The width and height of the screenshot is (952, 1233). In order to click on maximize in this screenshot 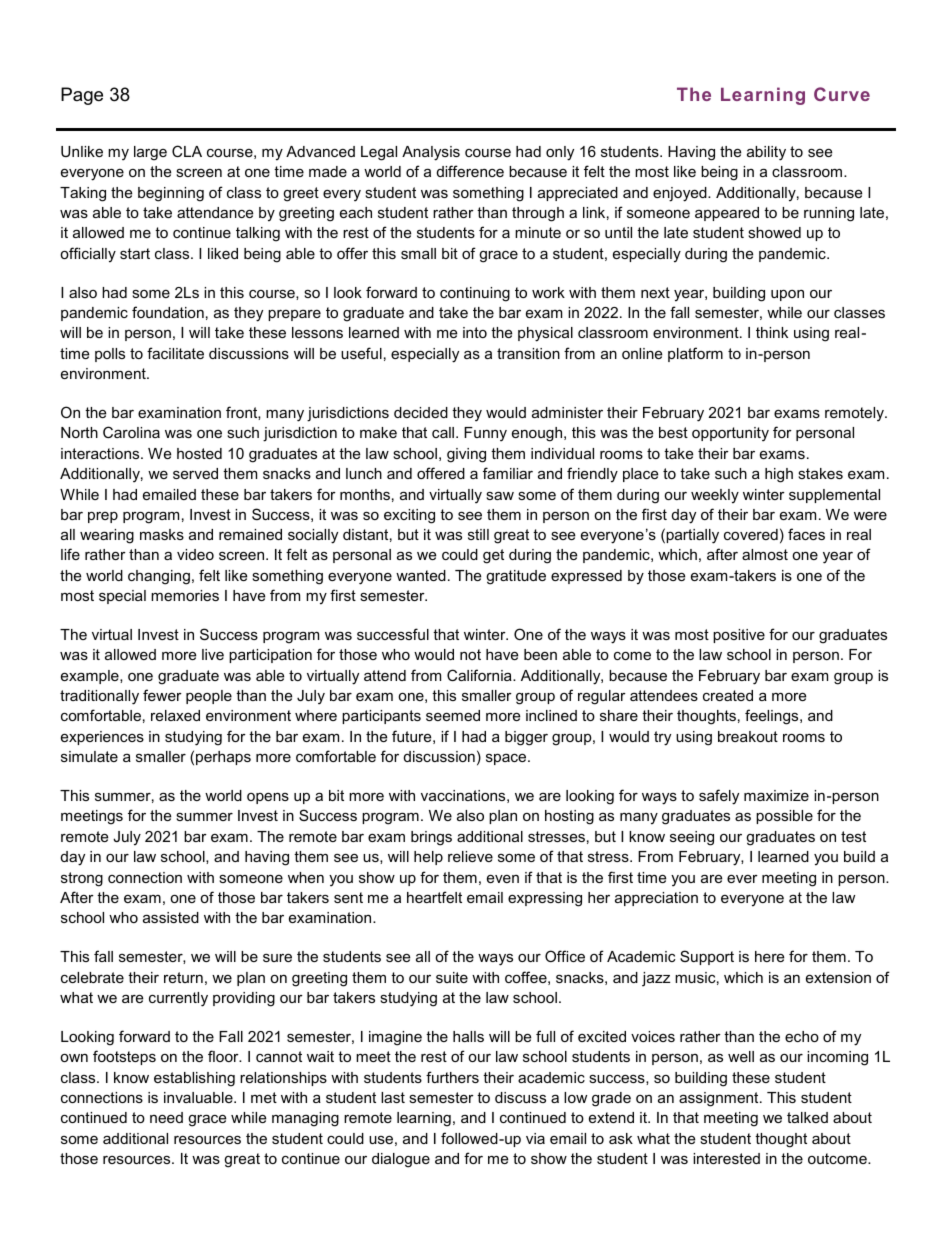, I will do `click(776, 795)`.
